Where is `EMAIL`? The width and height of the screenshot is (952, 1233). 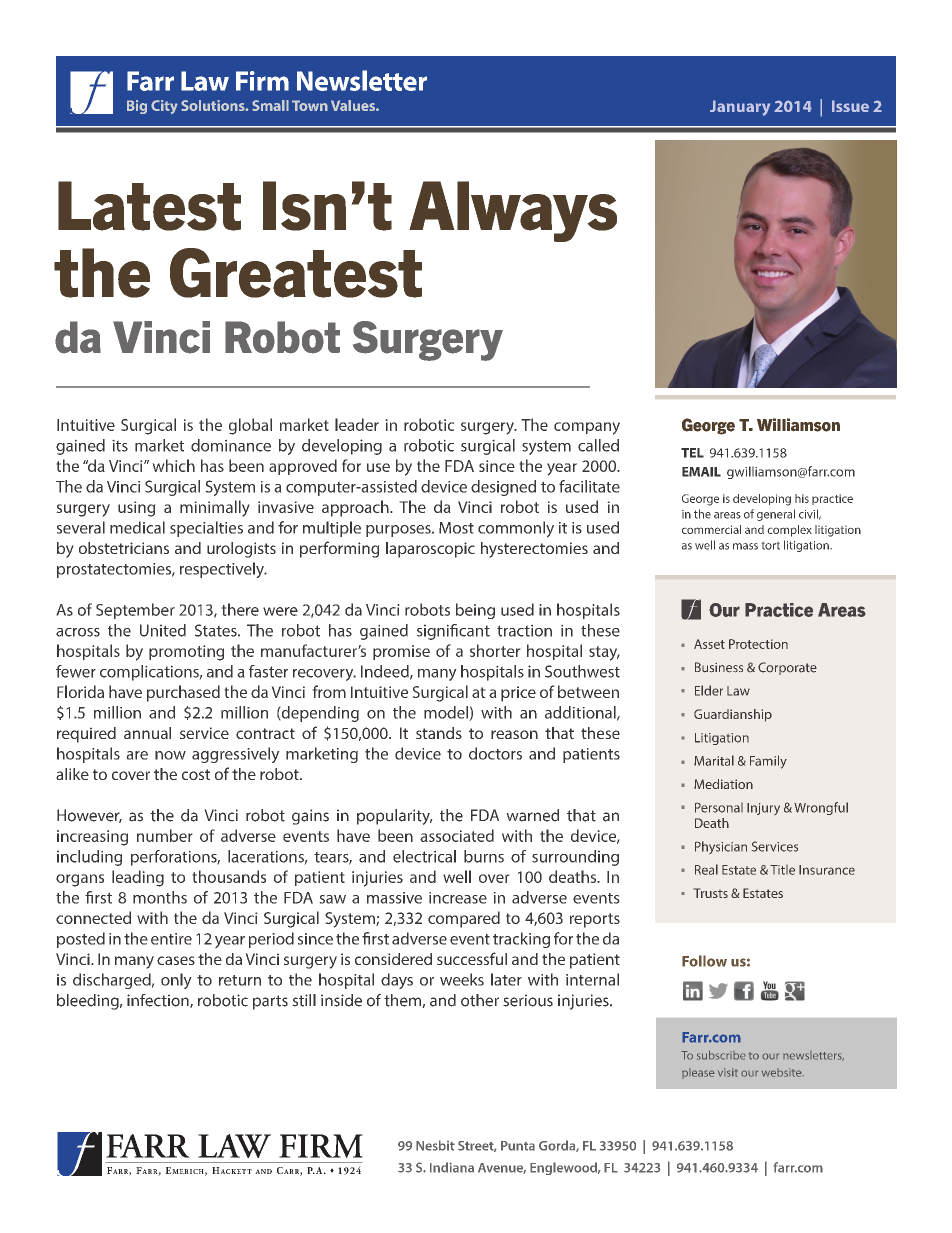 EMAIL is located at coordinates (701, 472).
